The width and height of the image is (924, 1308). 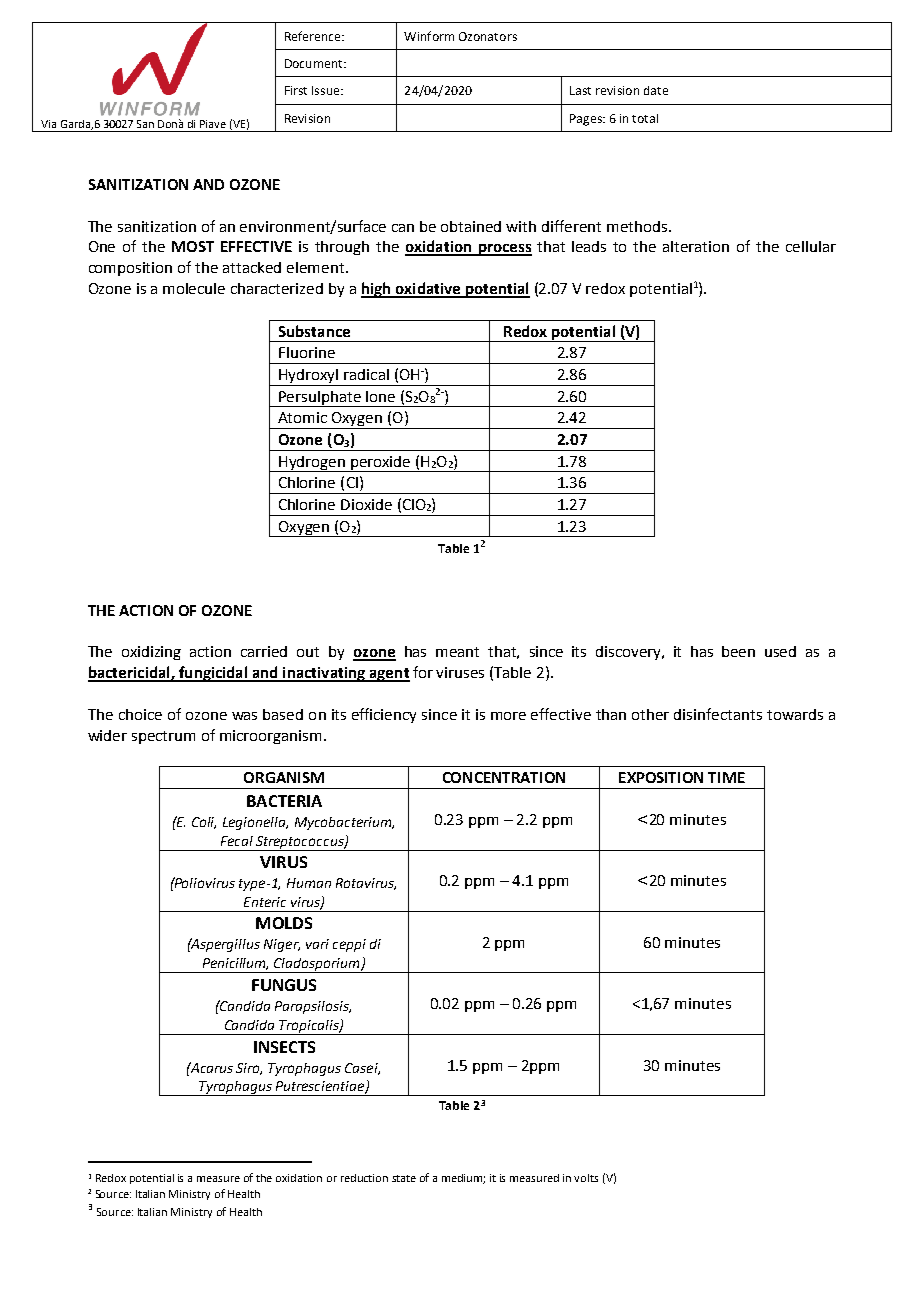 I want to click on Via, so click(x=48, y=124).
